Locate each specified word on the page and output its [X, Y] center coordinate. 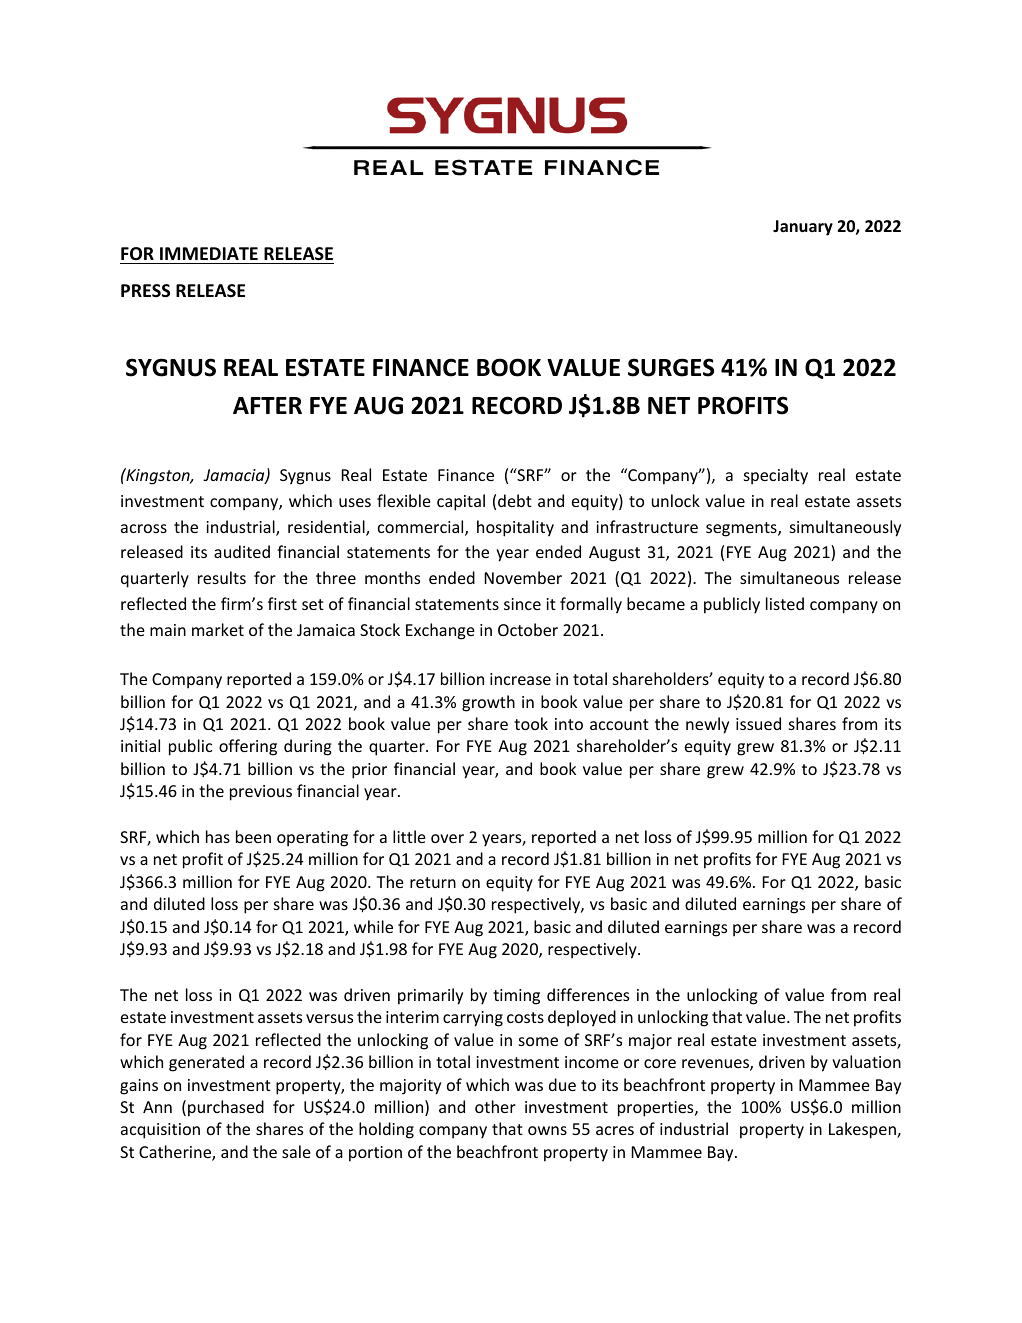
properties [657, 1109]
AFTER [267, 405]
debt [515, 500]
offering [248, 747]
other [495, 1106]
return [433, 882]
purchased [226, 1108]
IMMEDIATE [209, 253]
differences [588, 994]
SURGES [671, 367]
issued [758, 723]
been [253, 836]
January [803, 228]
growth [488, 703]
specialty [776, 476]
